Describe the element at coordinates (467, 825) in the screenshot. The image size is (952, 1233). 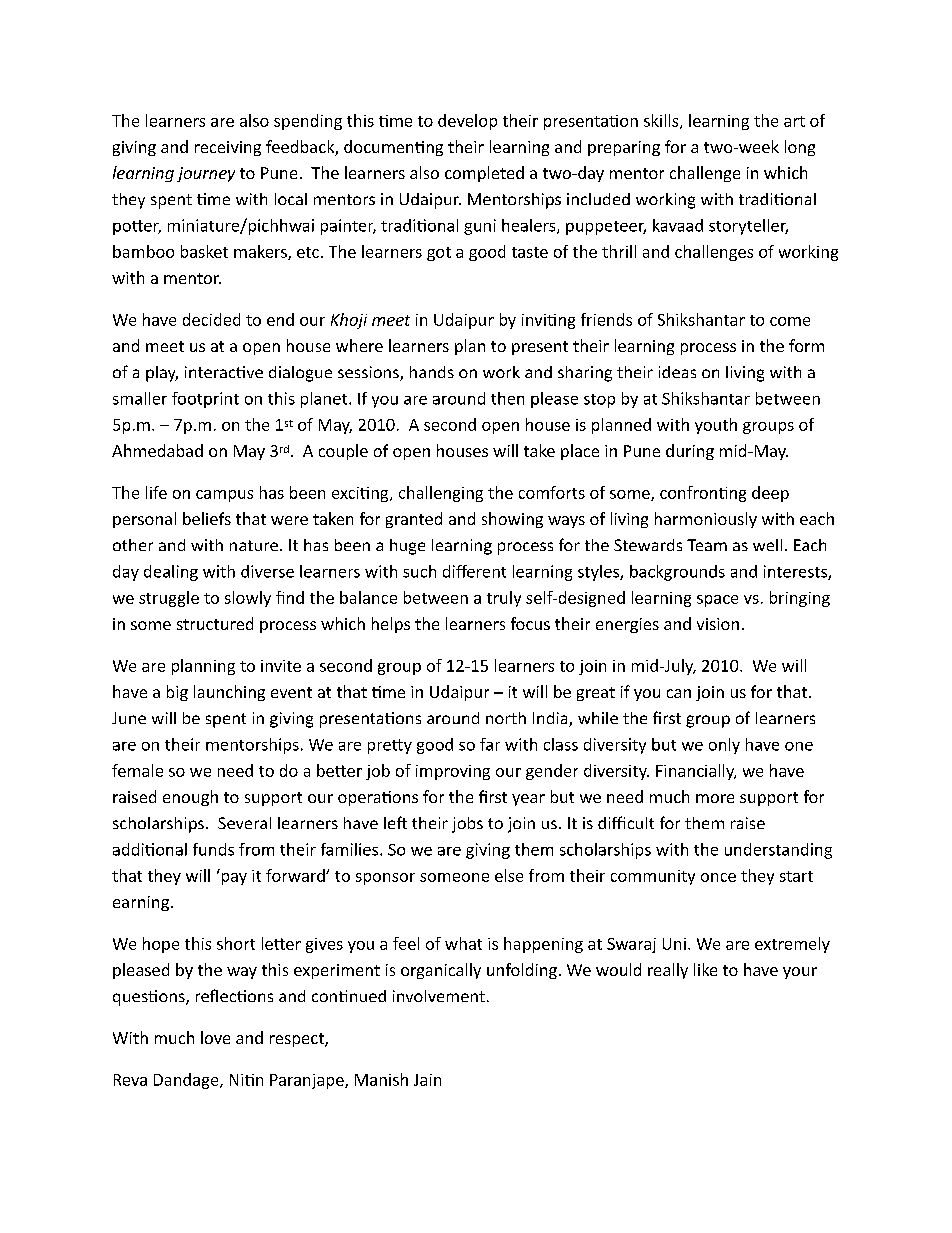
I see `jobs` at that location.
